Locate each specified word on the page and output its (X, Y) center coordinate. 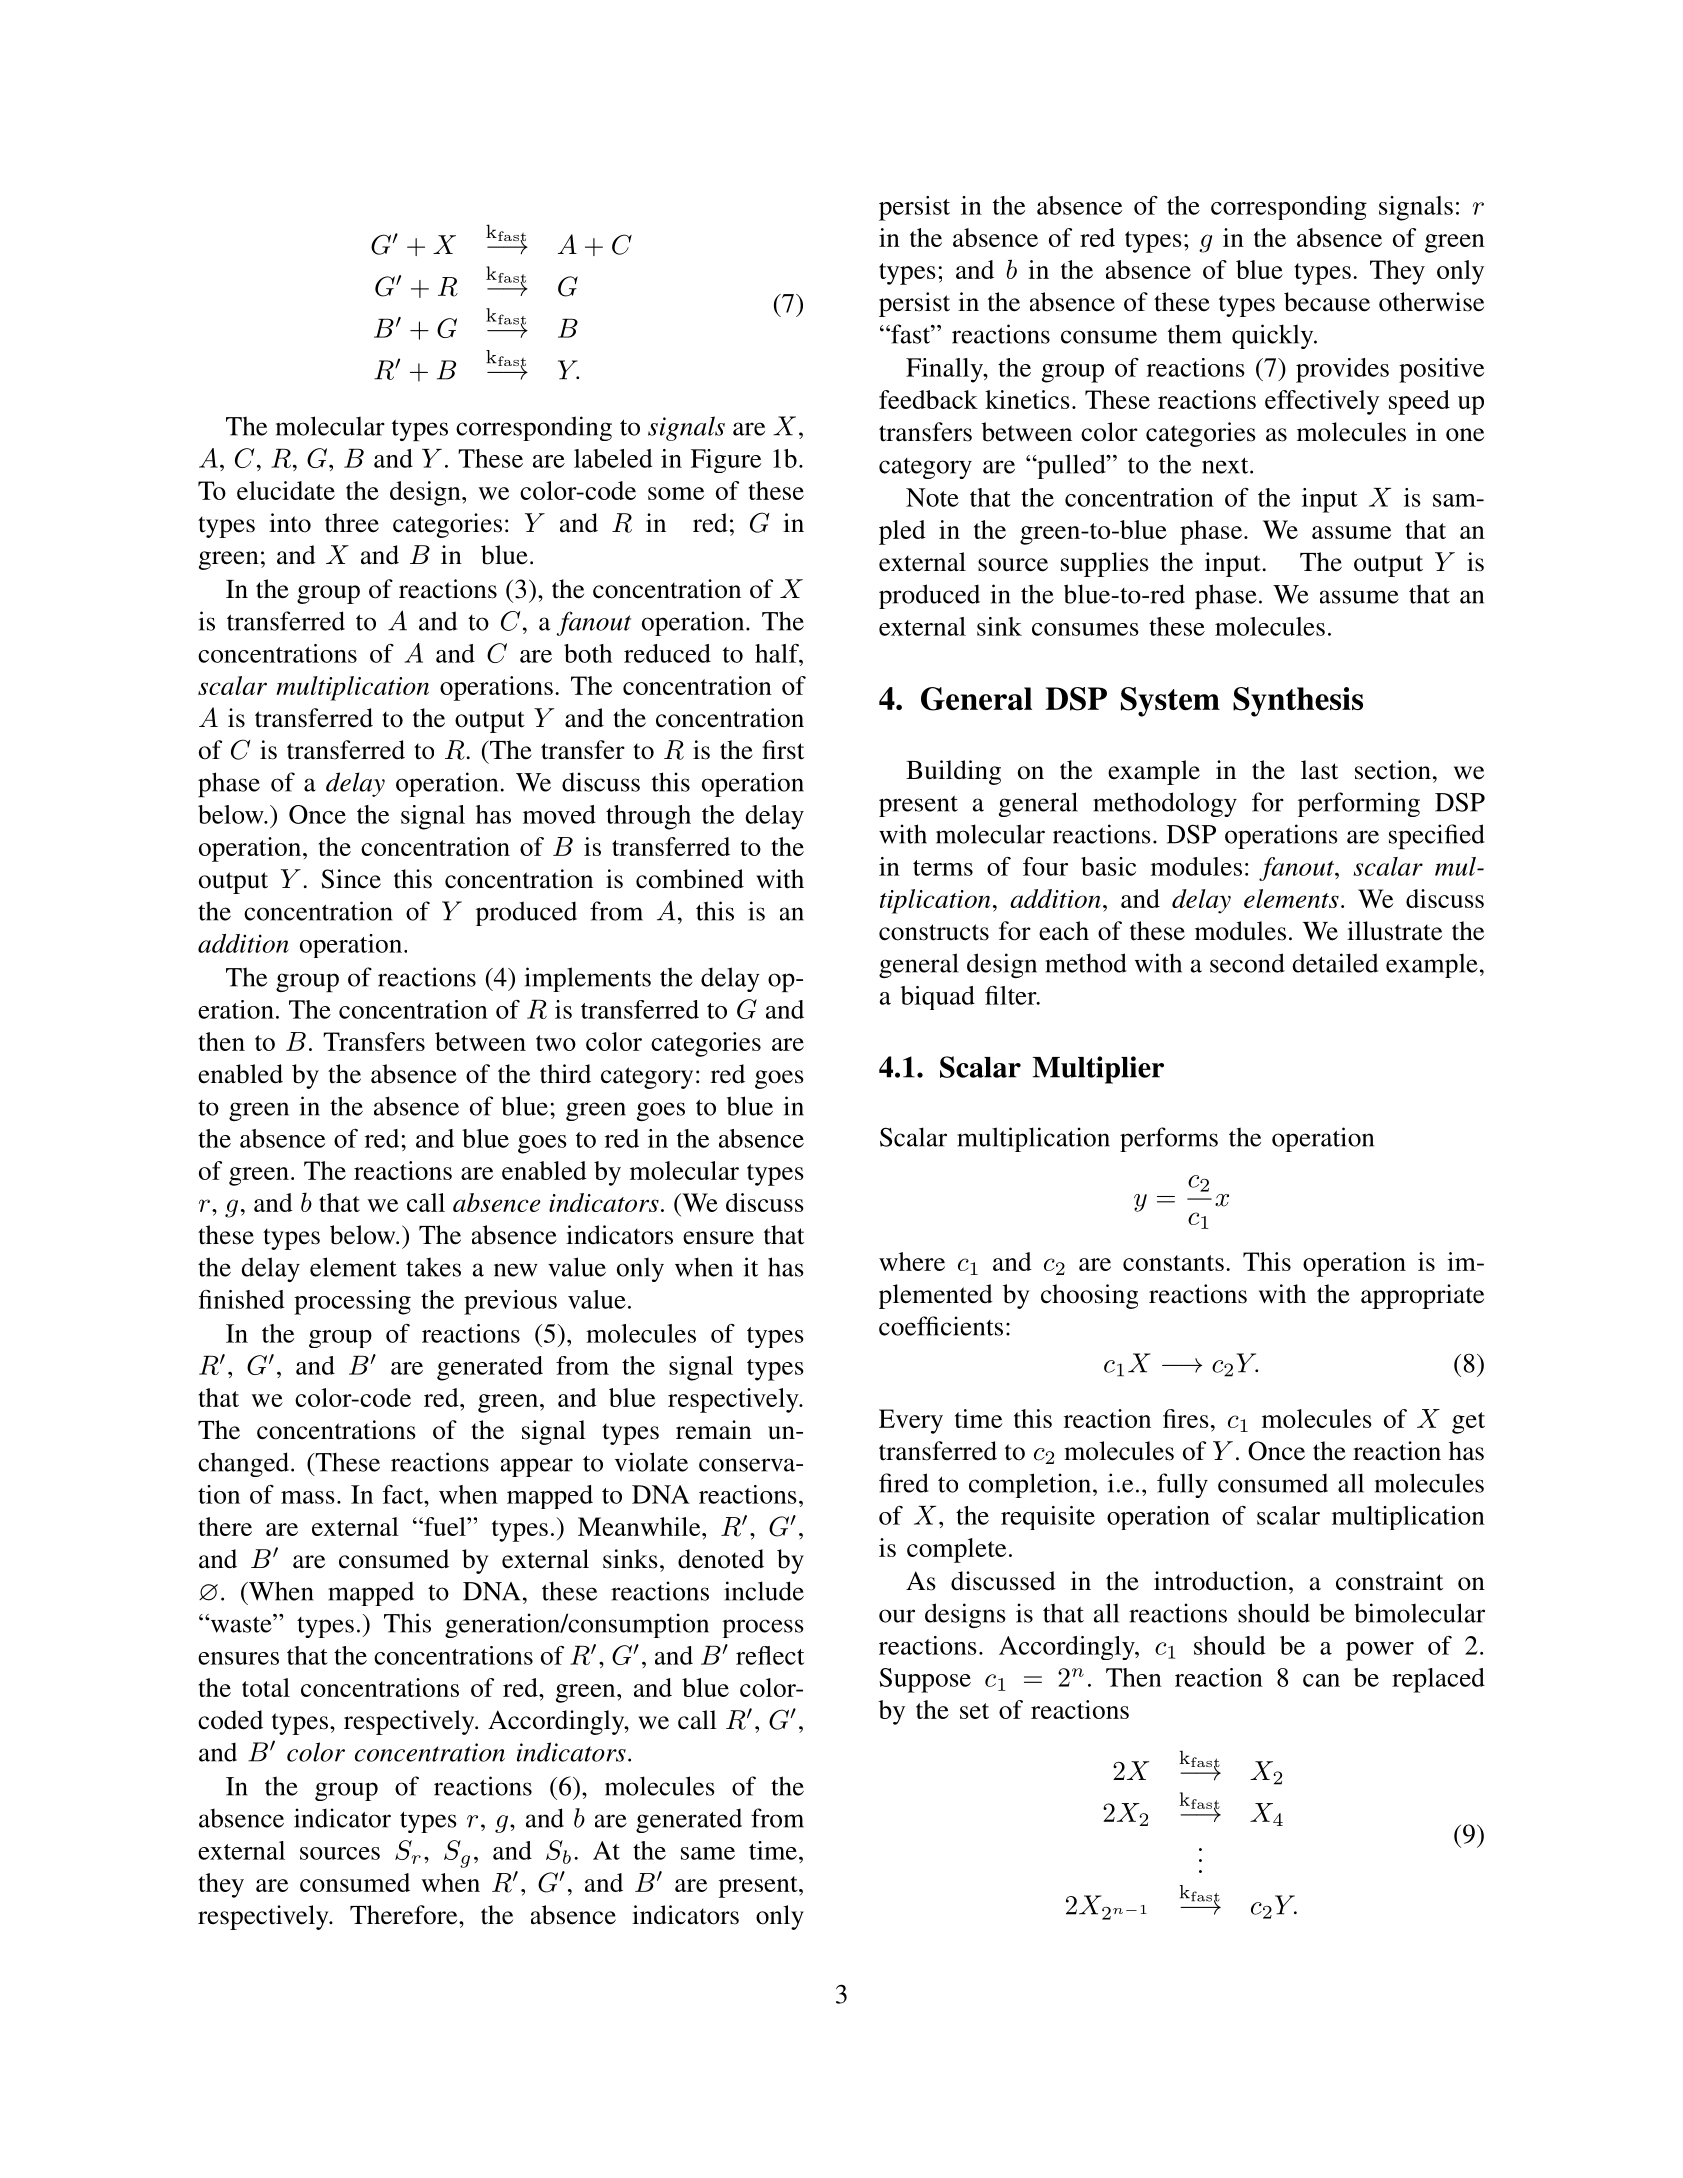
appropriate (1422, 1296)
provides (1342, 370)
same (708, 1853)
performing (1359, 804)
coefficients (941, 1326)
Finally (945, 370)
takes (433, 1267)
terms (943, 868)
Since (351, 879)
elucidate (286, 490)
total (266, 1687)
